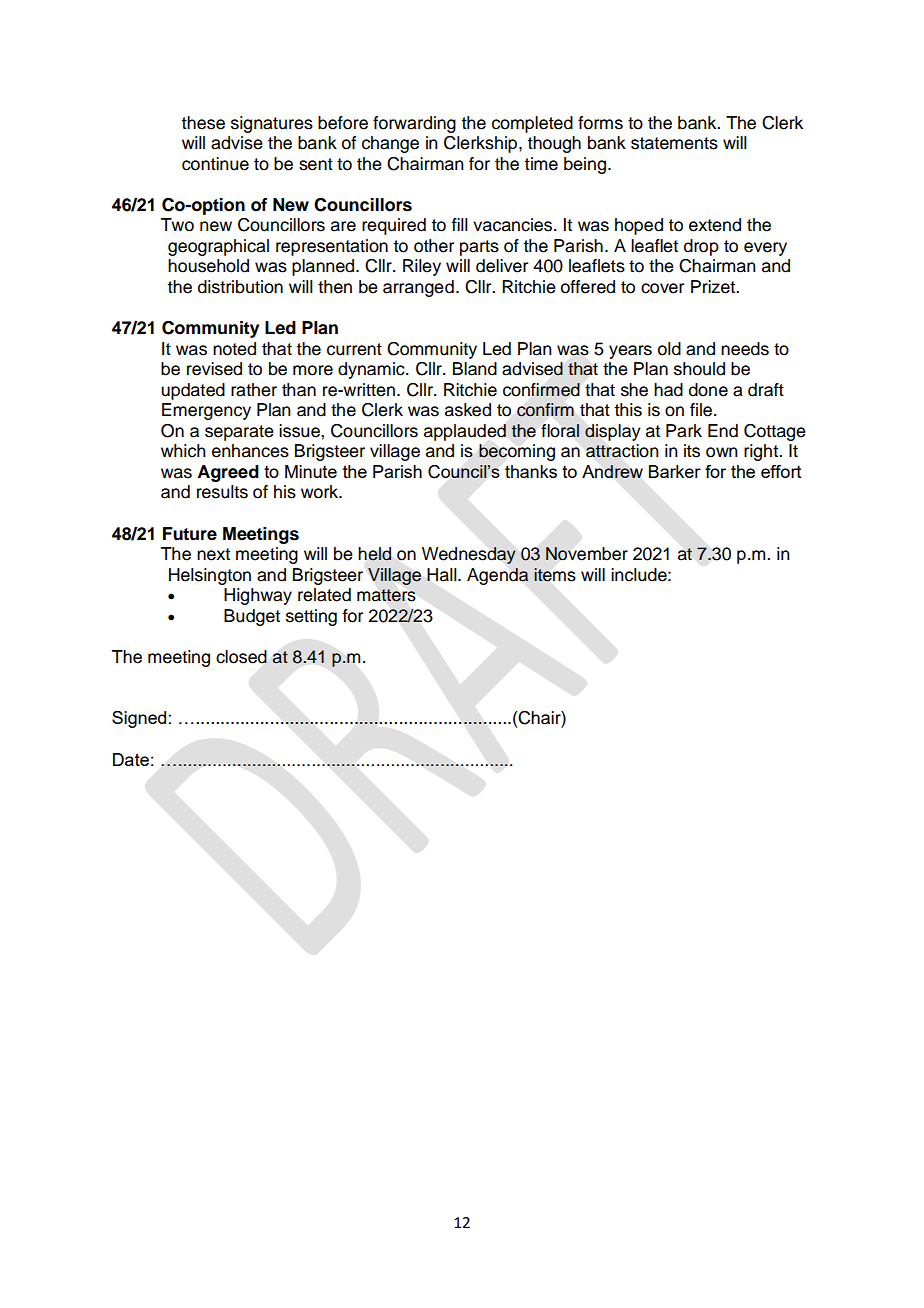 Image resolution: width=924 pixels, height=1308 pixels. What do you see at coordinates (587, 554) in the screenshot?
I see `November` at bounding box center [587, 554].
